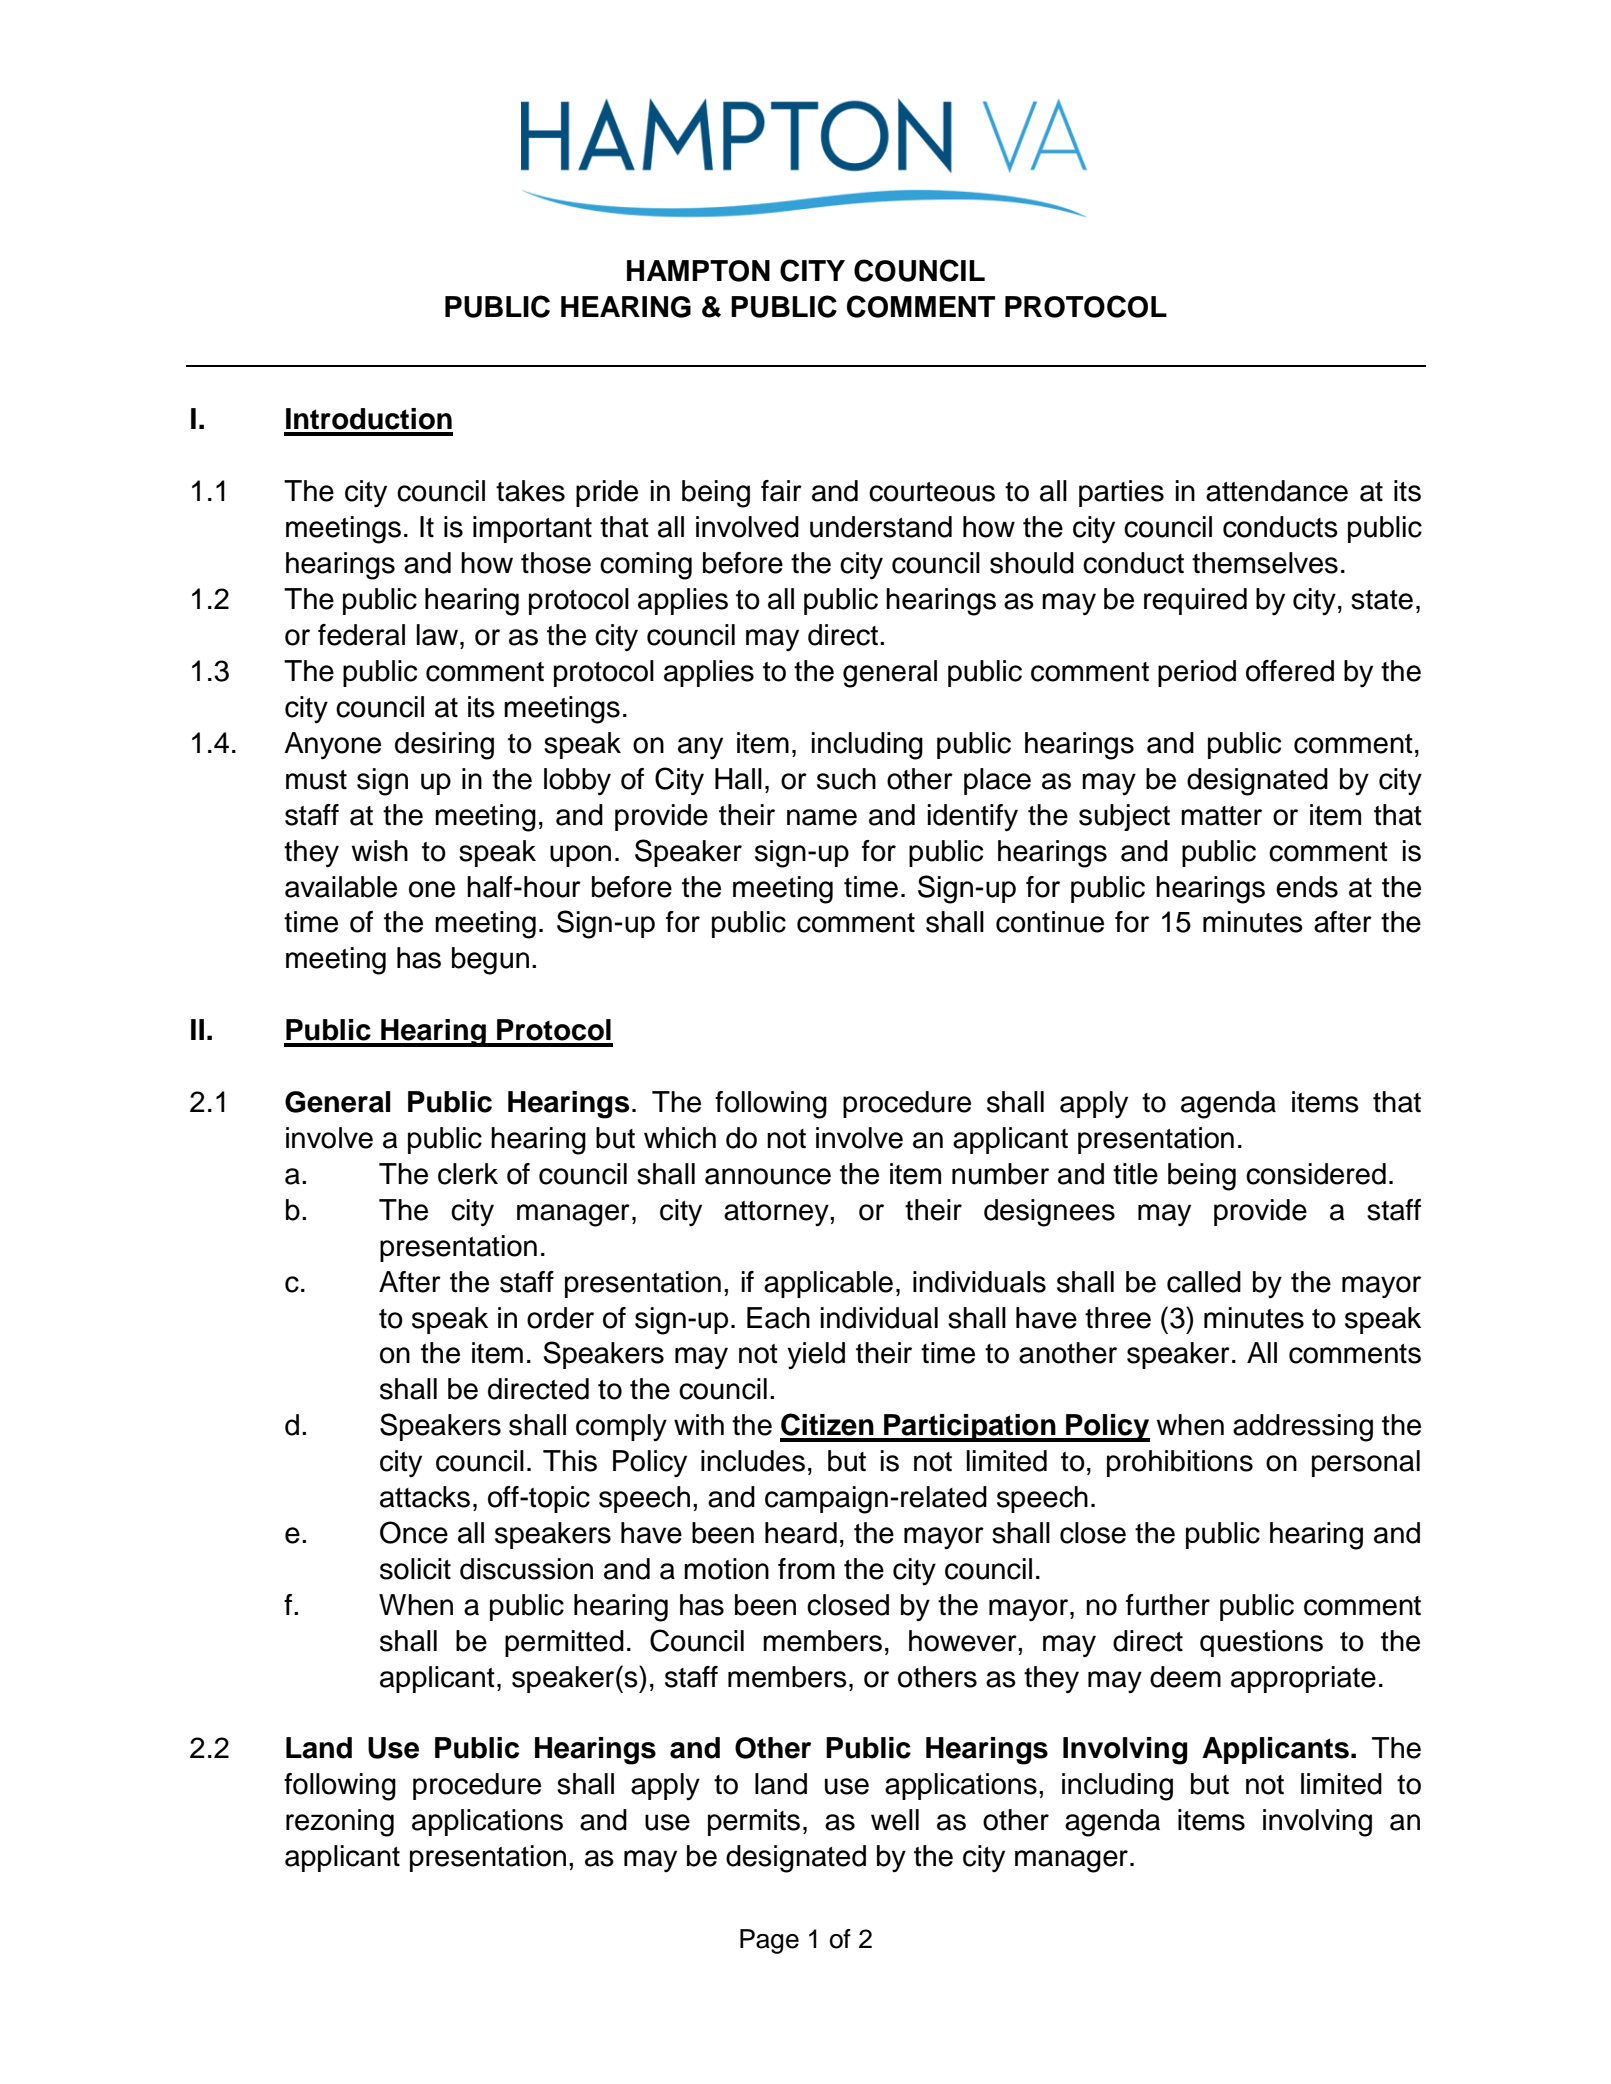 Image resolution: width=1611 pixels, height=2084 pixels. Describe the element at coordinates (530, 491) in the screenshot. I see `takes` at that location.
